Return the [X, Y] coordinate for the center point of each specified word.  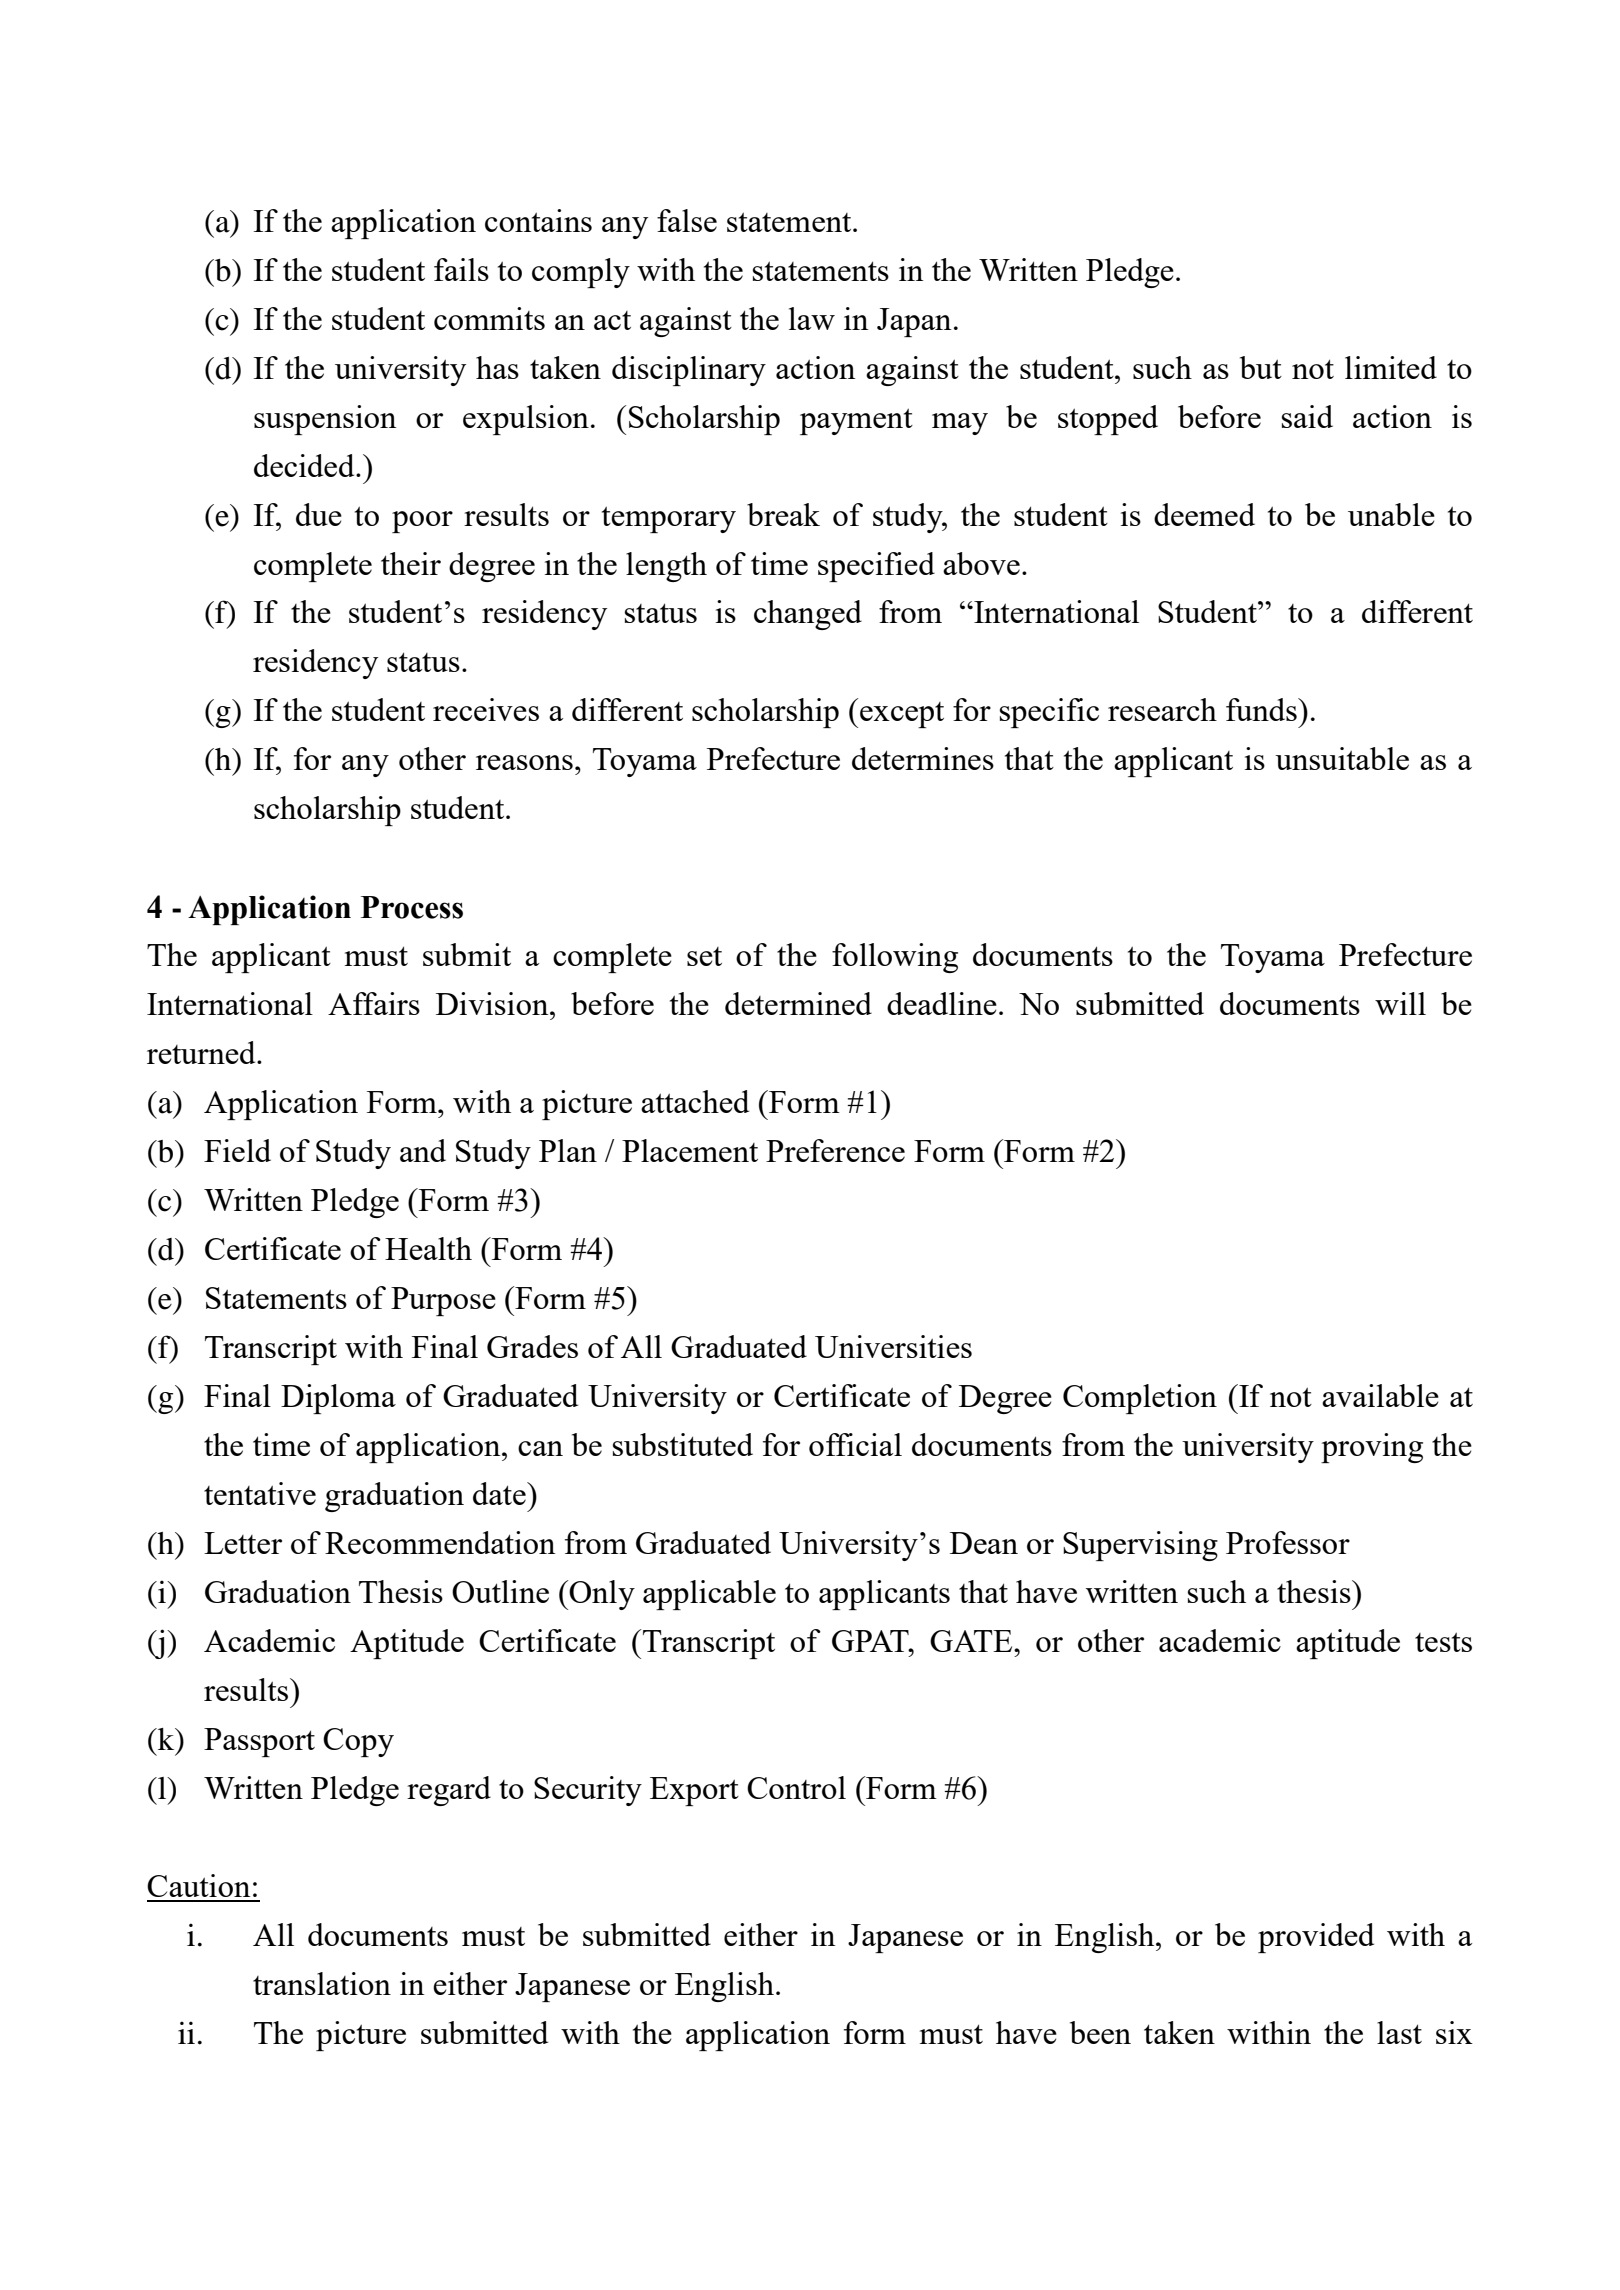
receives [486, 709]
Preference [835, 1150]
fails [461, 269]
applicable [709, 1595]
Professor [1288, 1542]
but [1261, 367]
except [902, 715]
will [1400, 1003]
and [423, 1150]
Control [796, 1787]
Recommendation [440, 1542]
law [812, 318]
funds [1262, 709]
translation [322, 1983]
